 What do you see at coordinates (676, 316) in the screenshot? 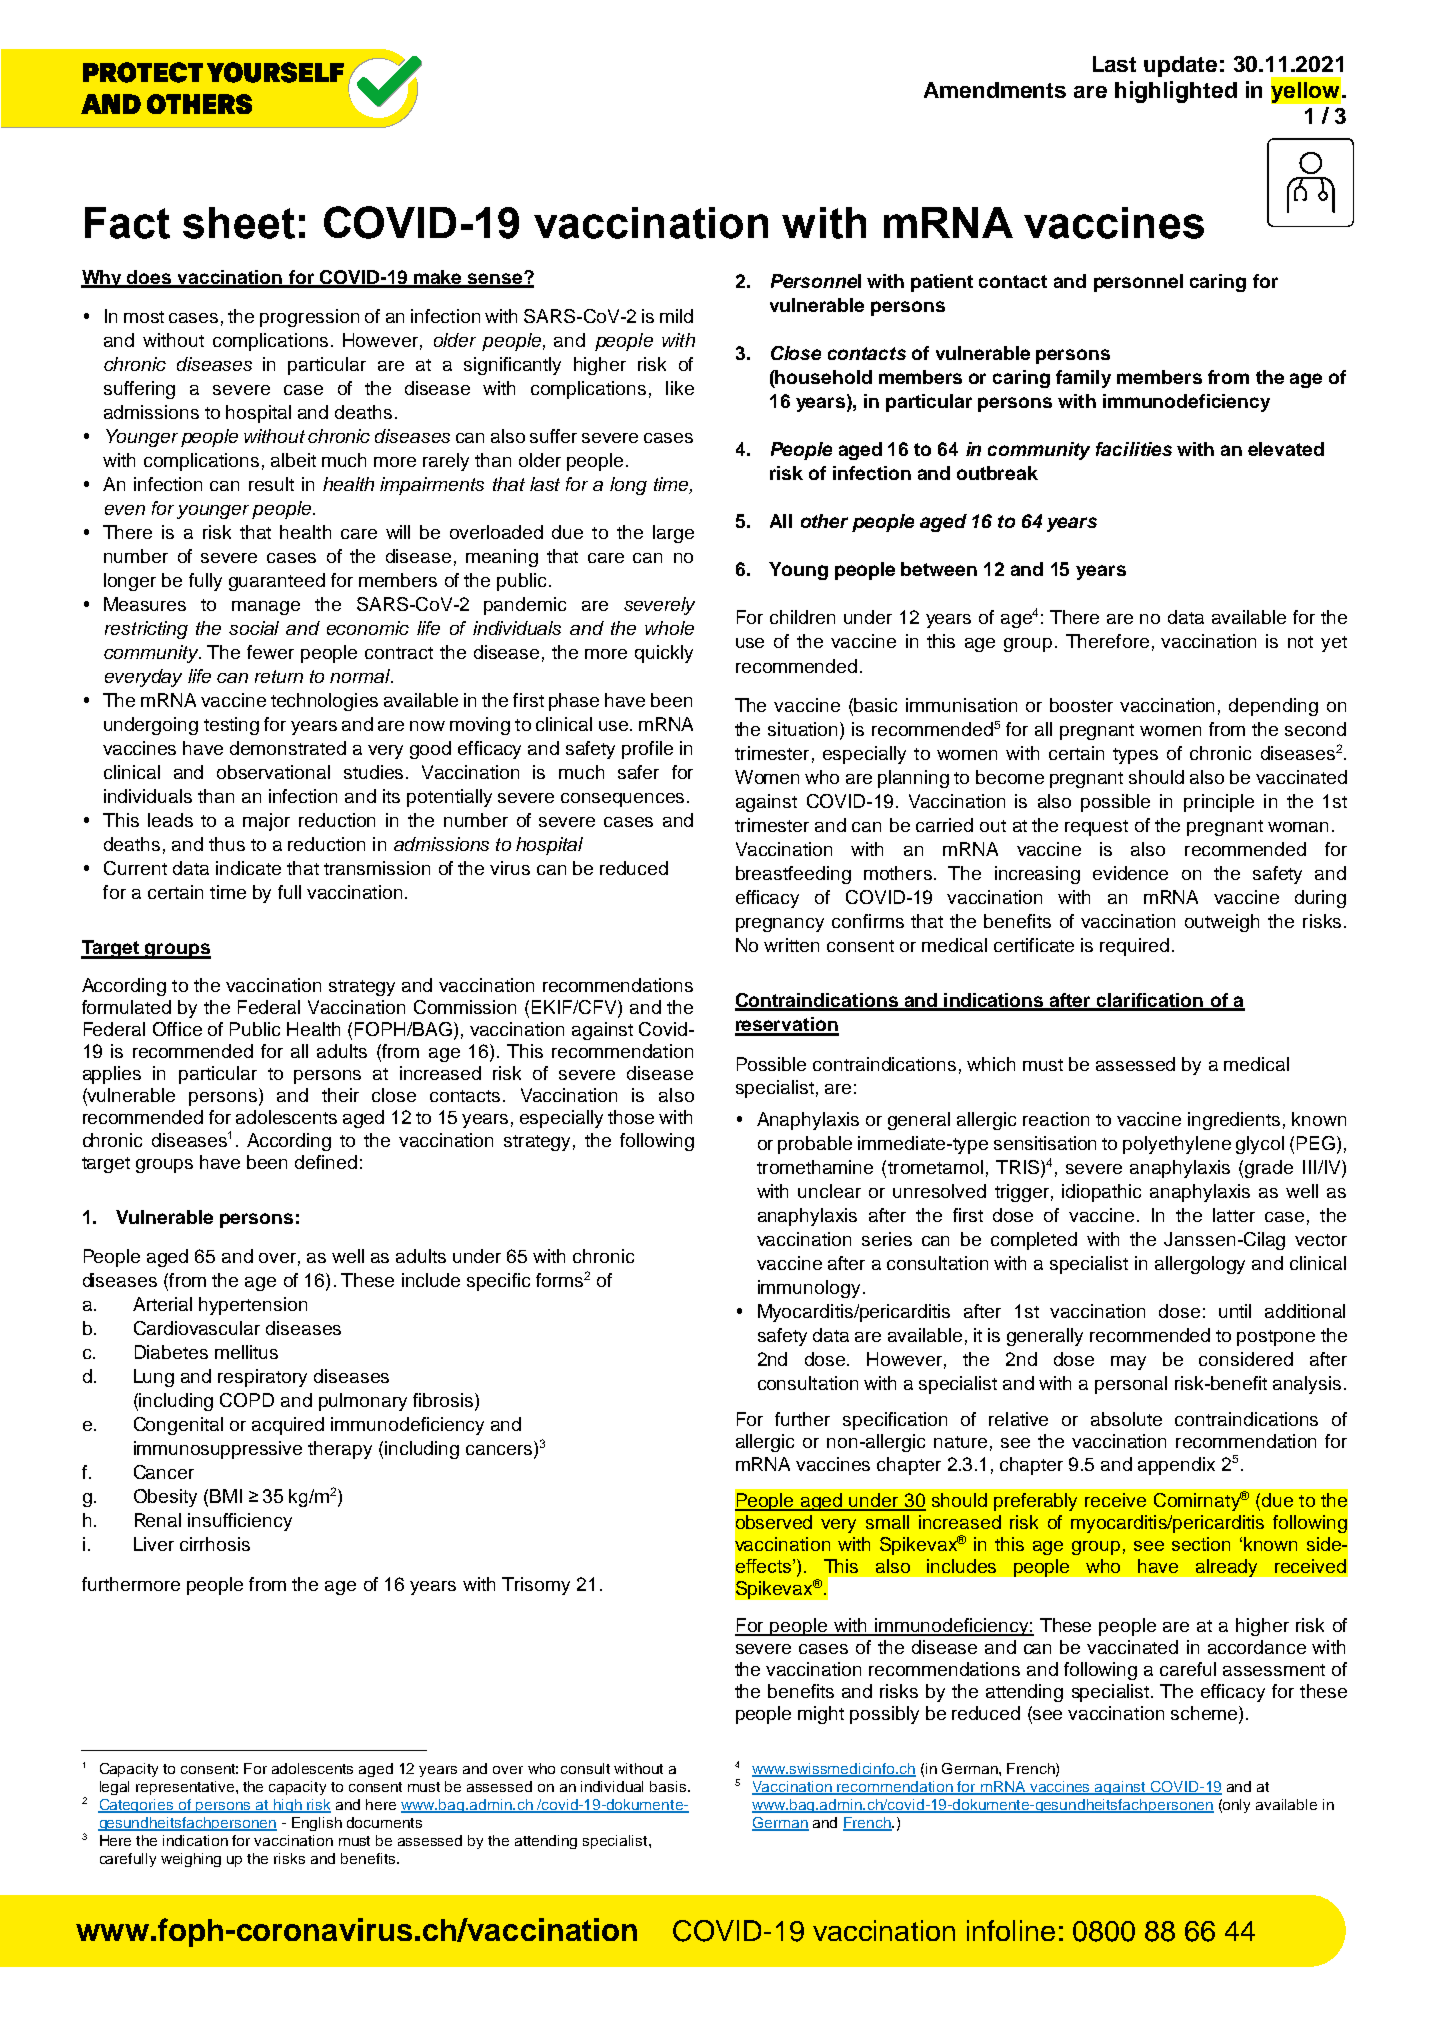
I see `mild` at bounding box center [676, 316].
